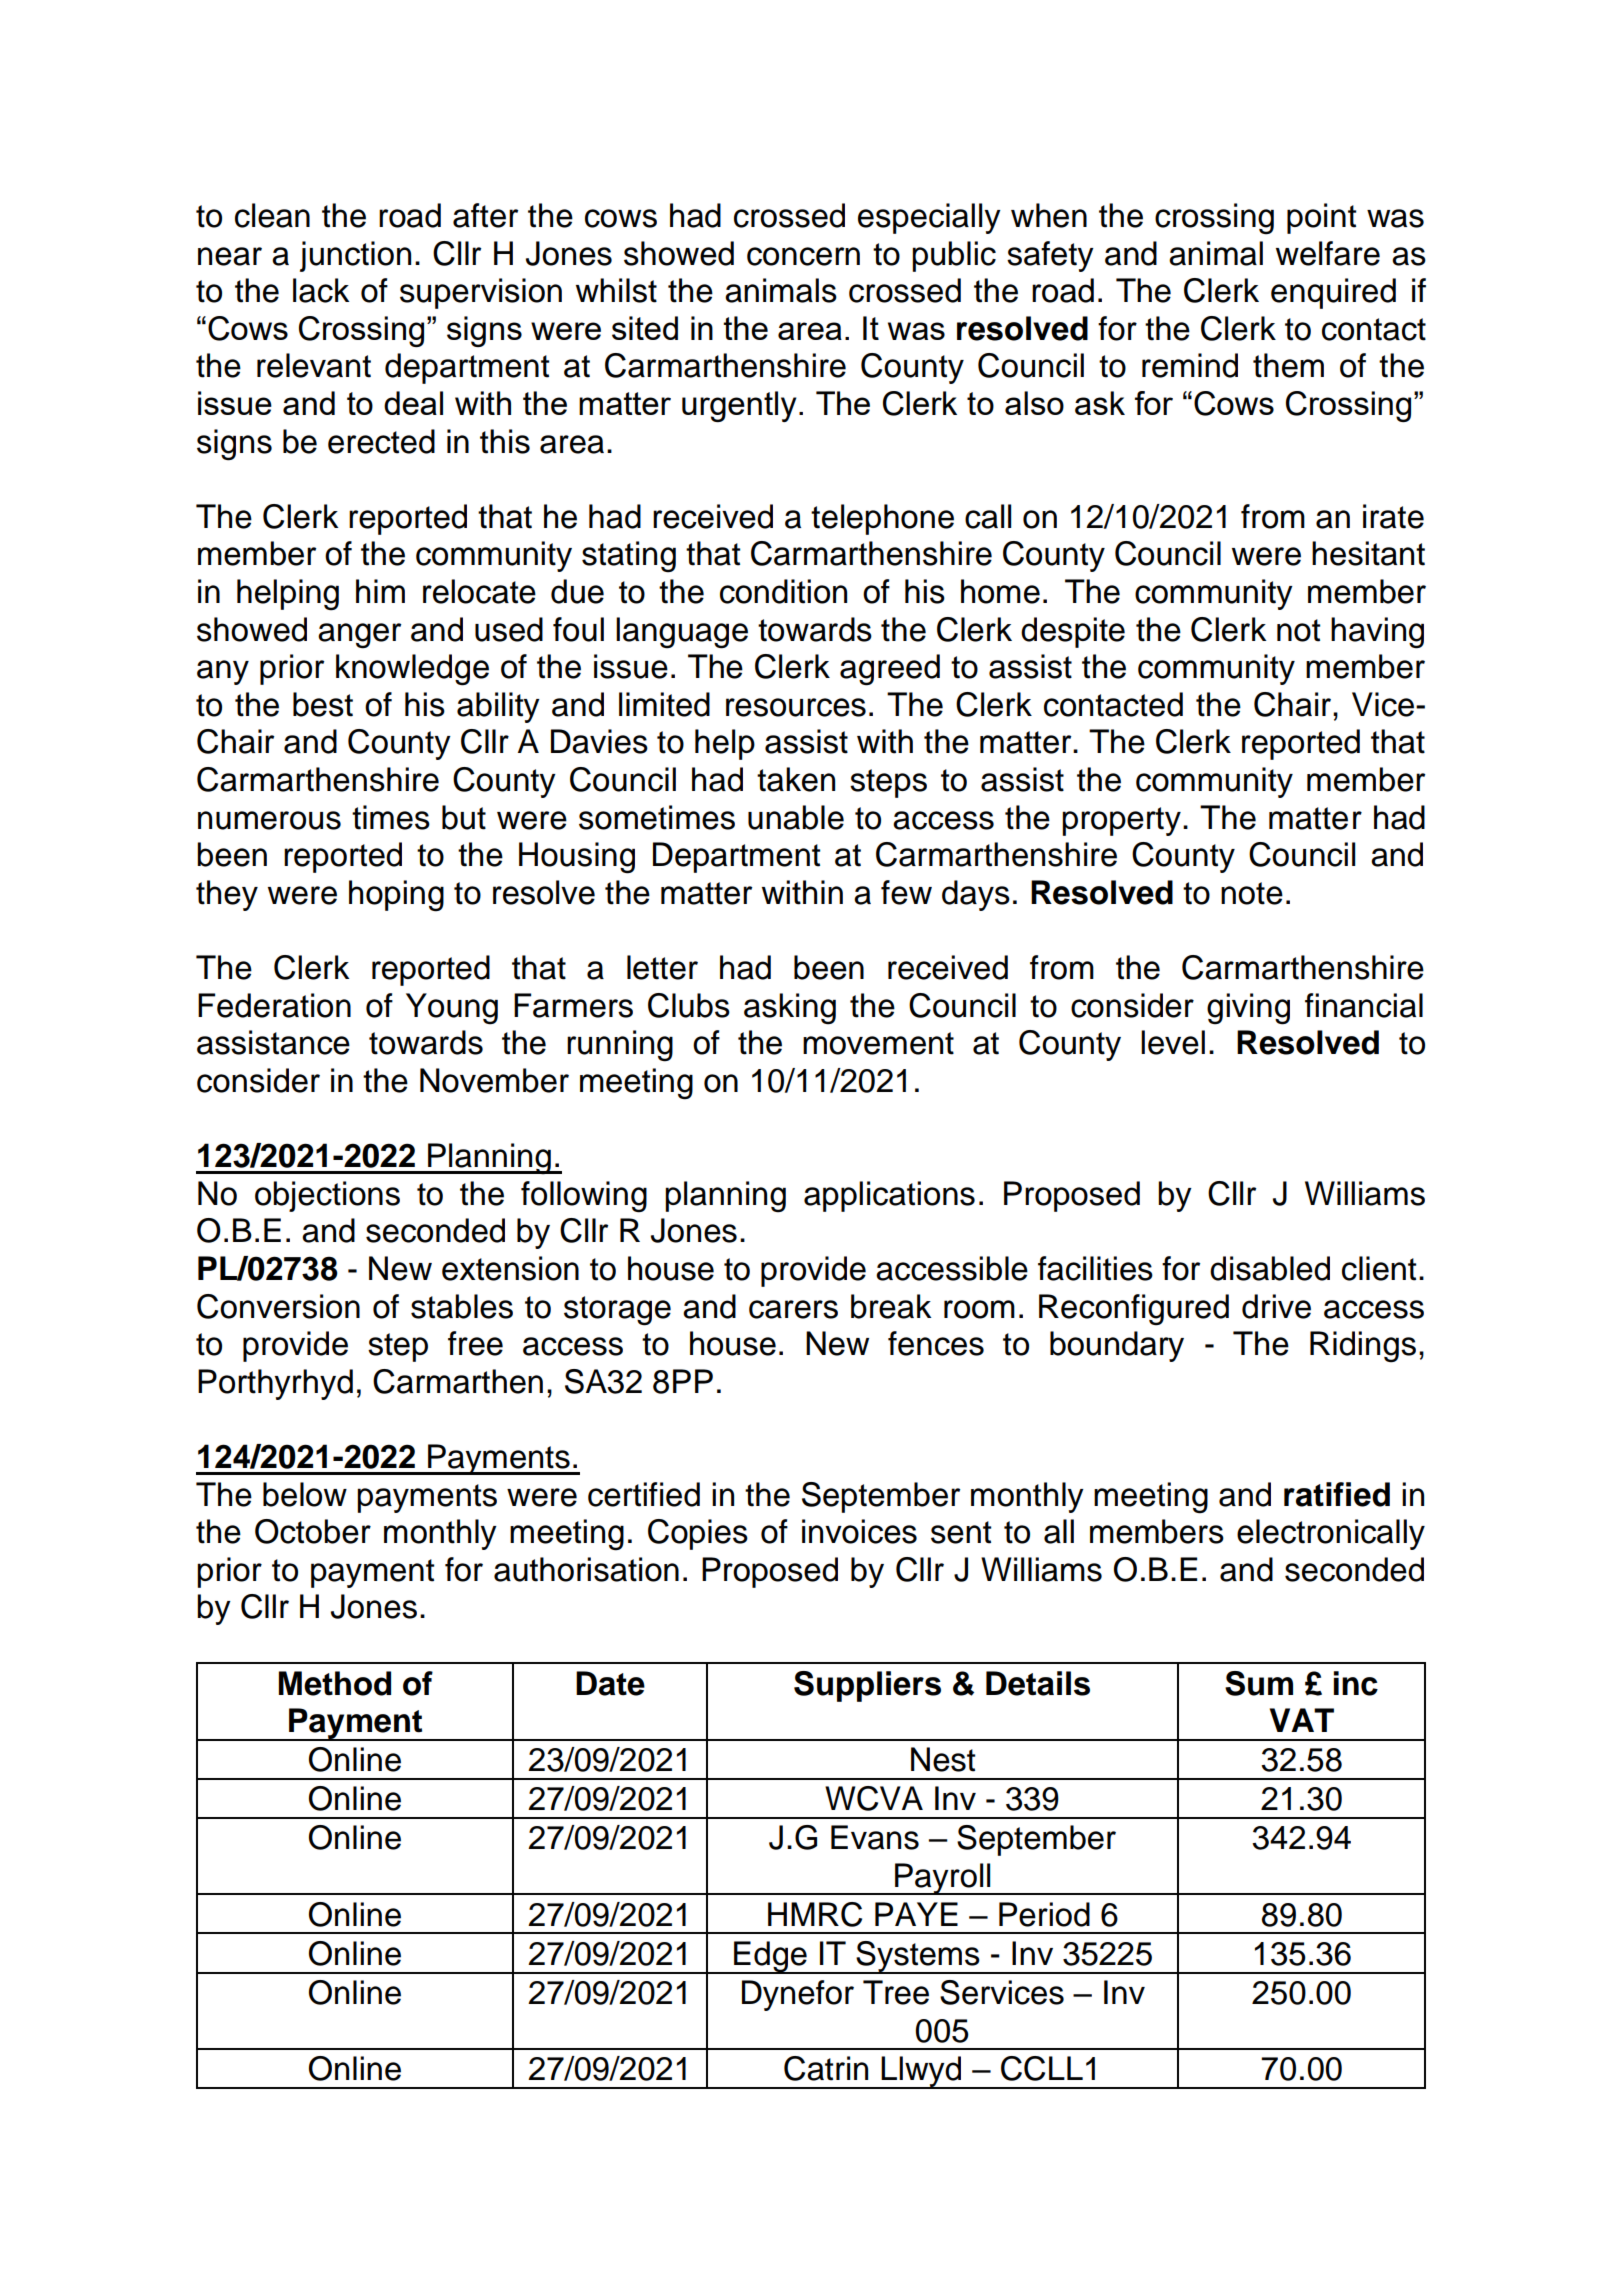 The width and height of the screenshot is (1622, 2294). I want to click on HMRC, so click(815, 1914).
